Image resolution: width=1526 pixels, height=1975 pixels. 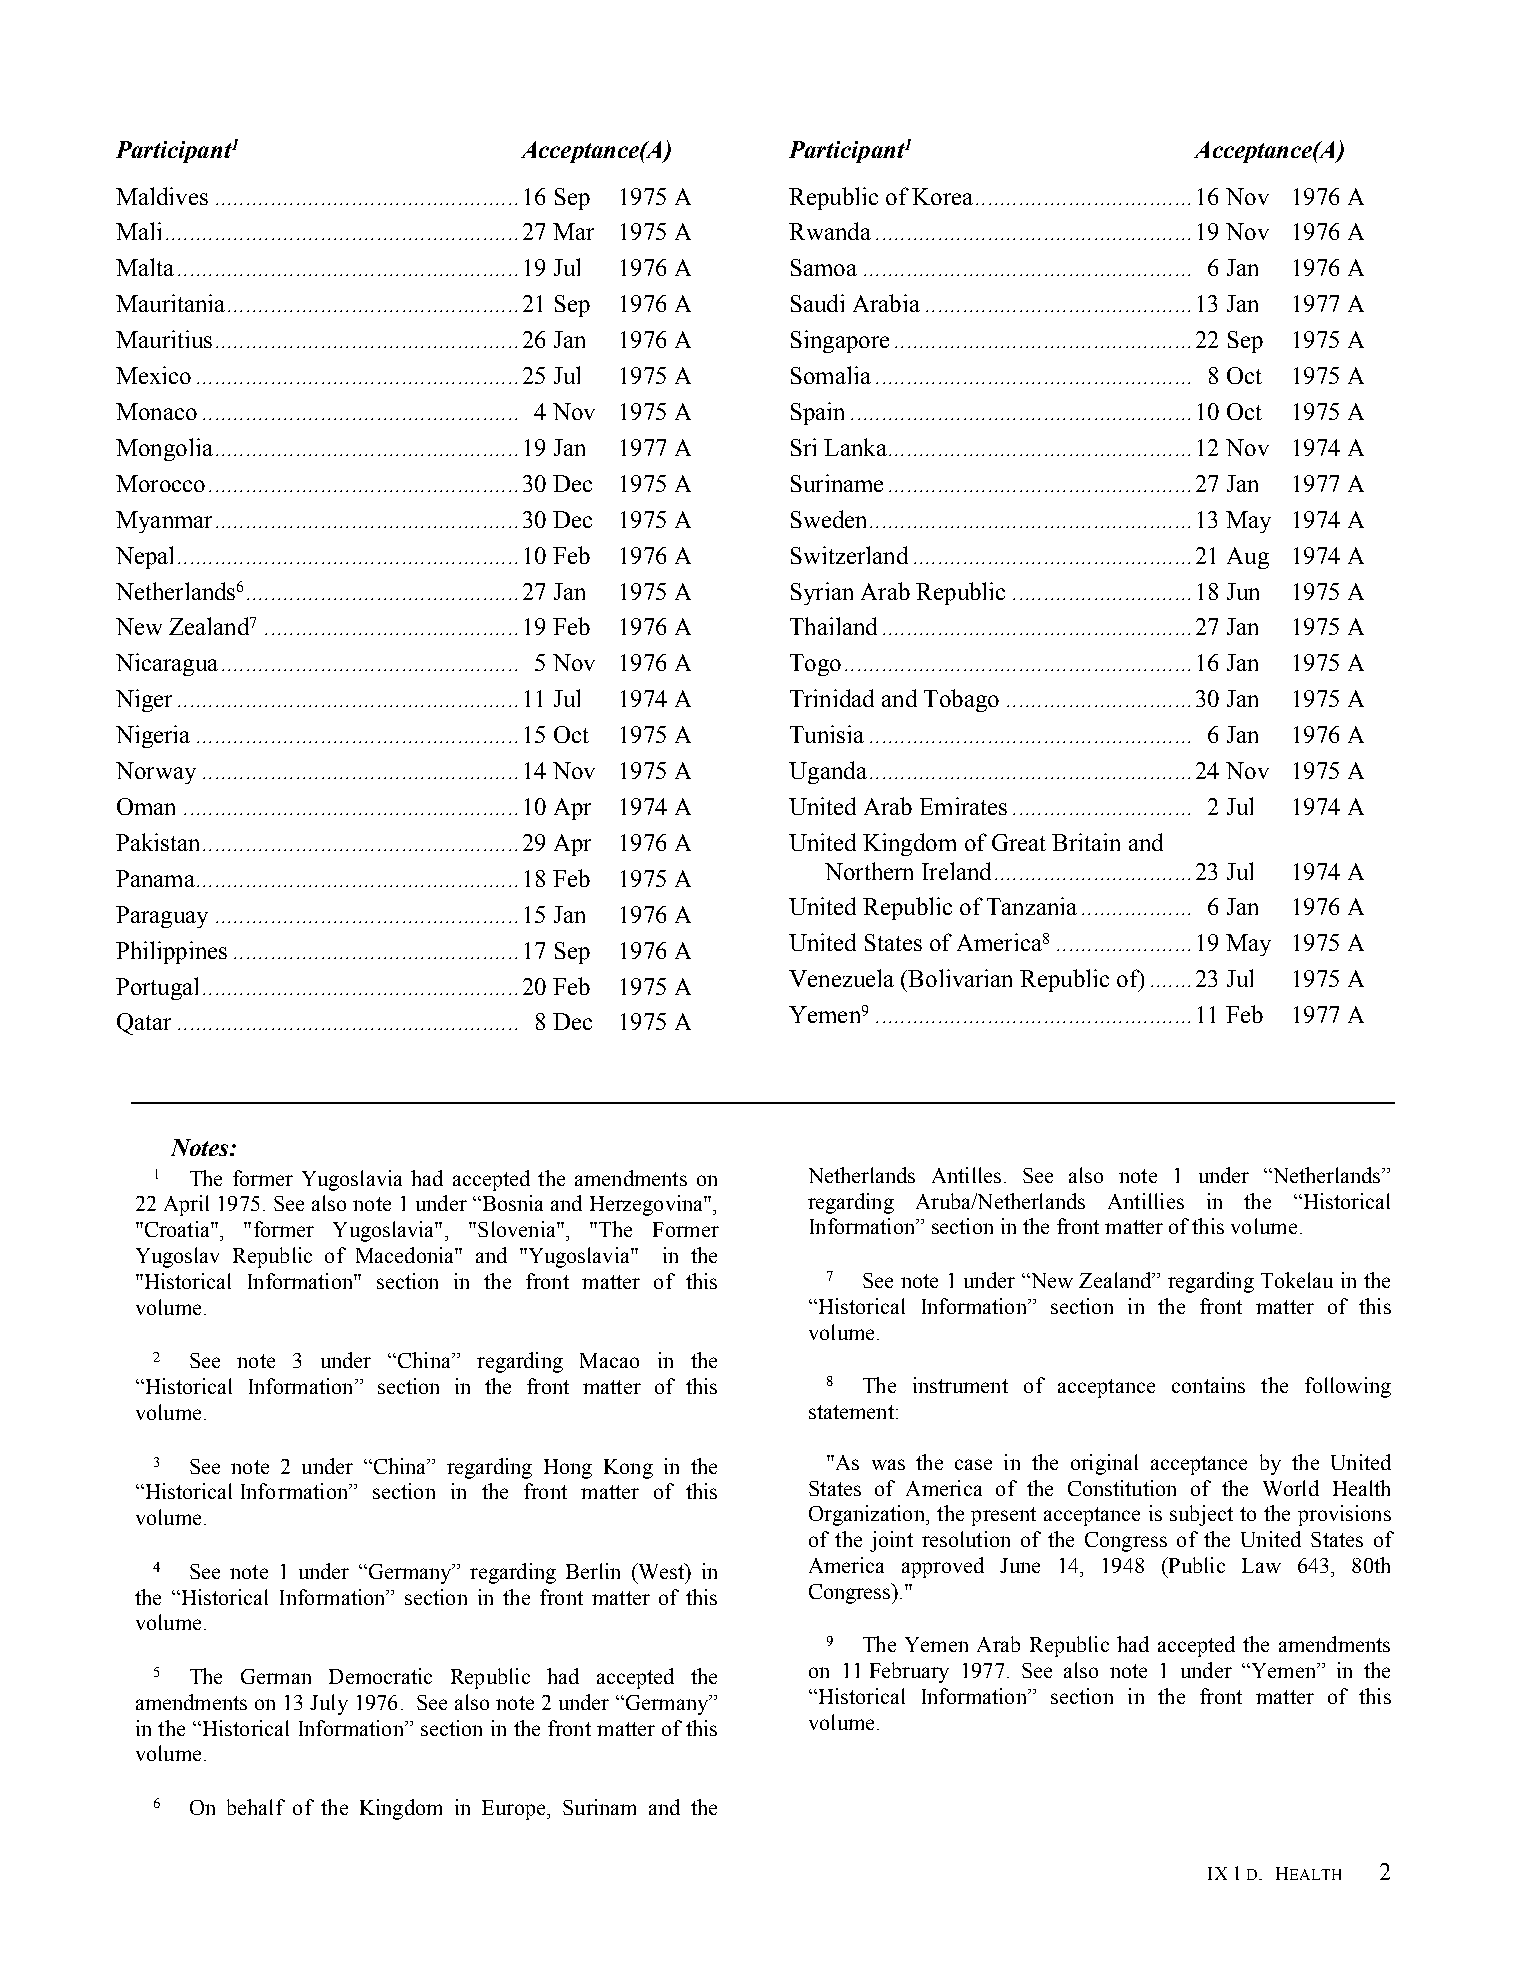 What do you see at coordinates (822, 593) in the screenshot?
I see `Syrian` at bounding box center [822, 593].
